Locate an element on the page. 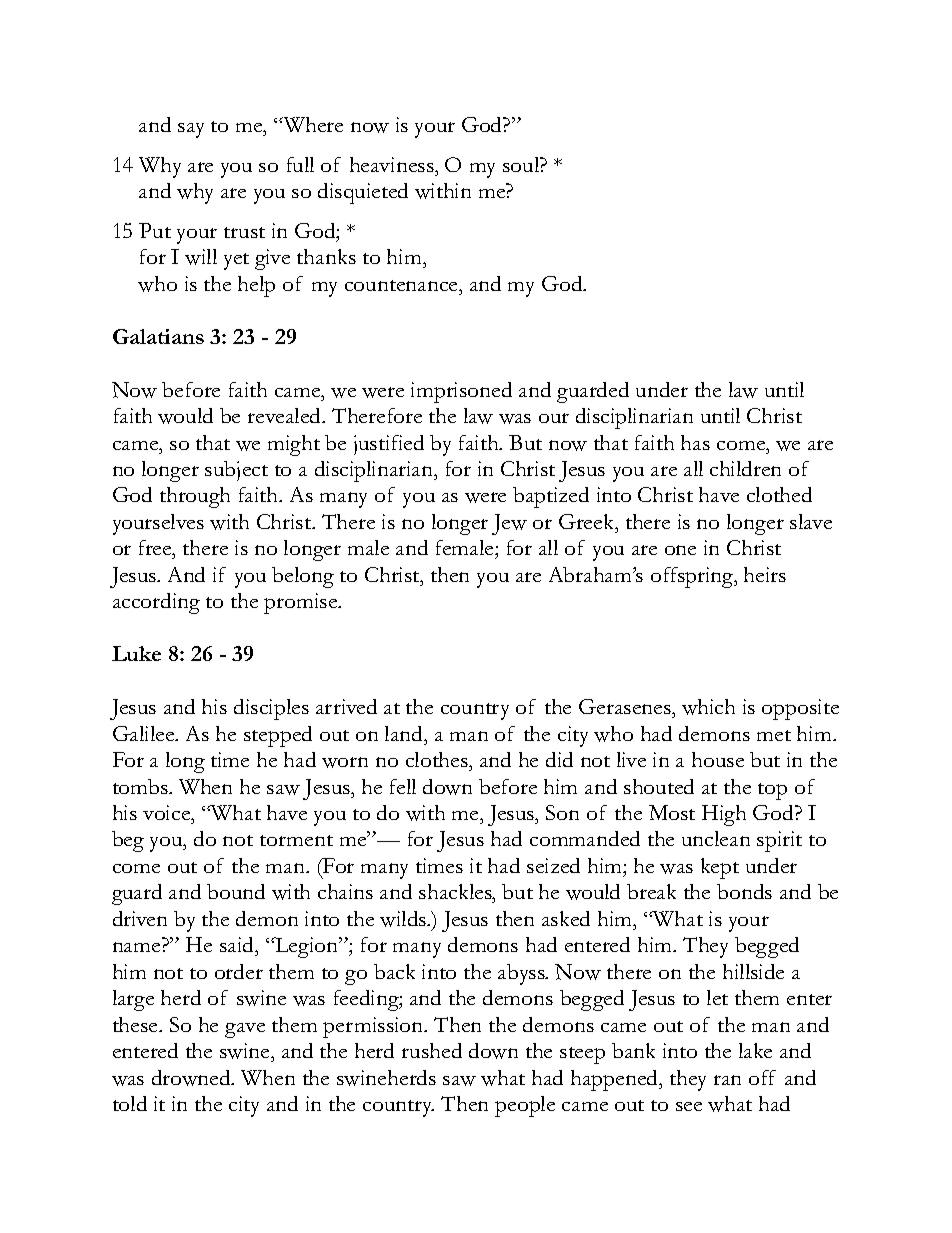 This document has width=952, height=1233. tombs is located at coordinates (142, 786).
